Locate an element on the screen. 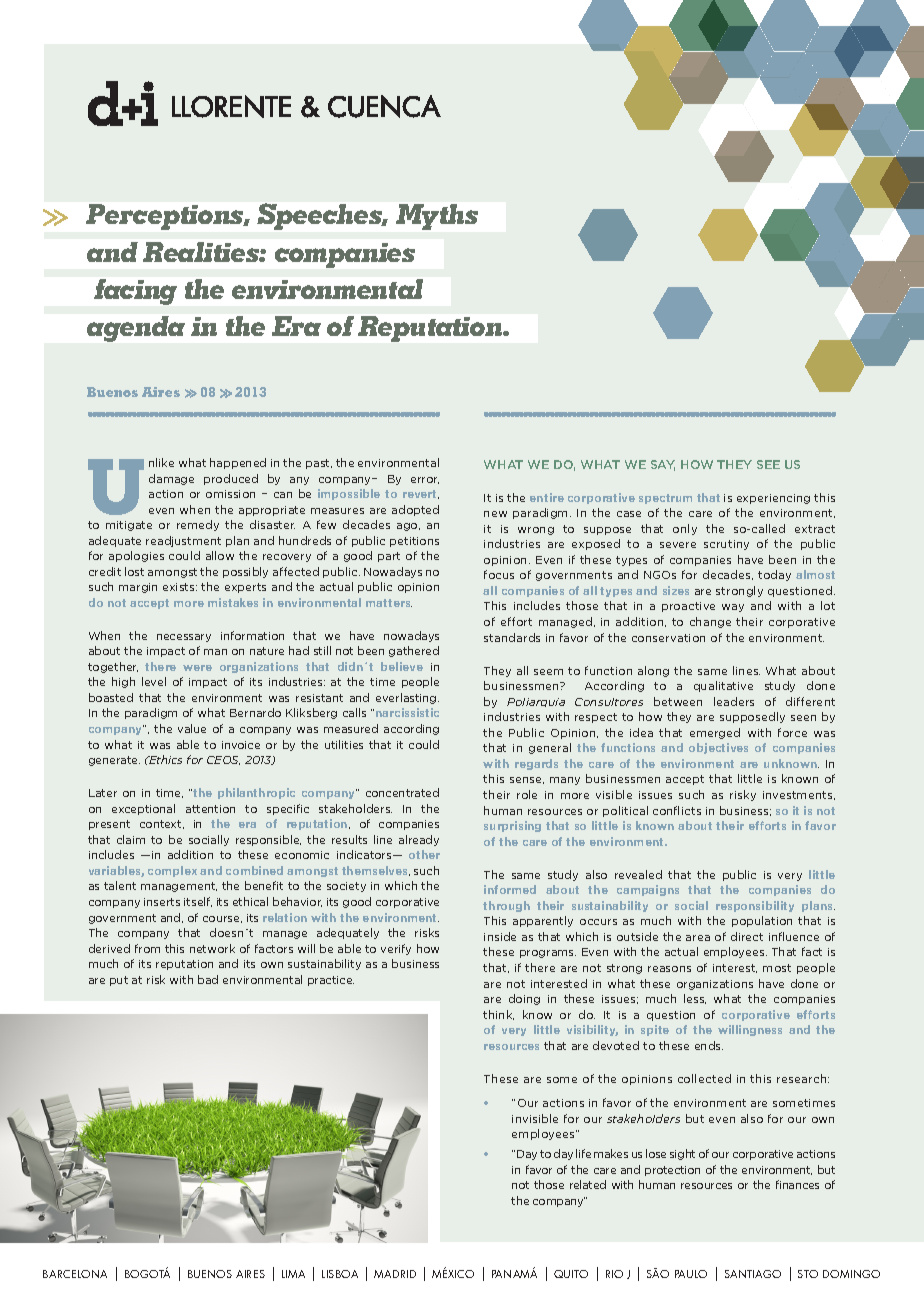 This screenshot has height=1308, width=924. BARCELONA is located at coordinates (75, 1274).
